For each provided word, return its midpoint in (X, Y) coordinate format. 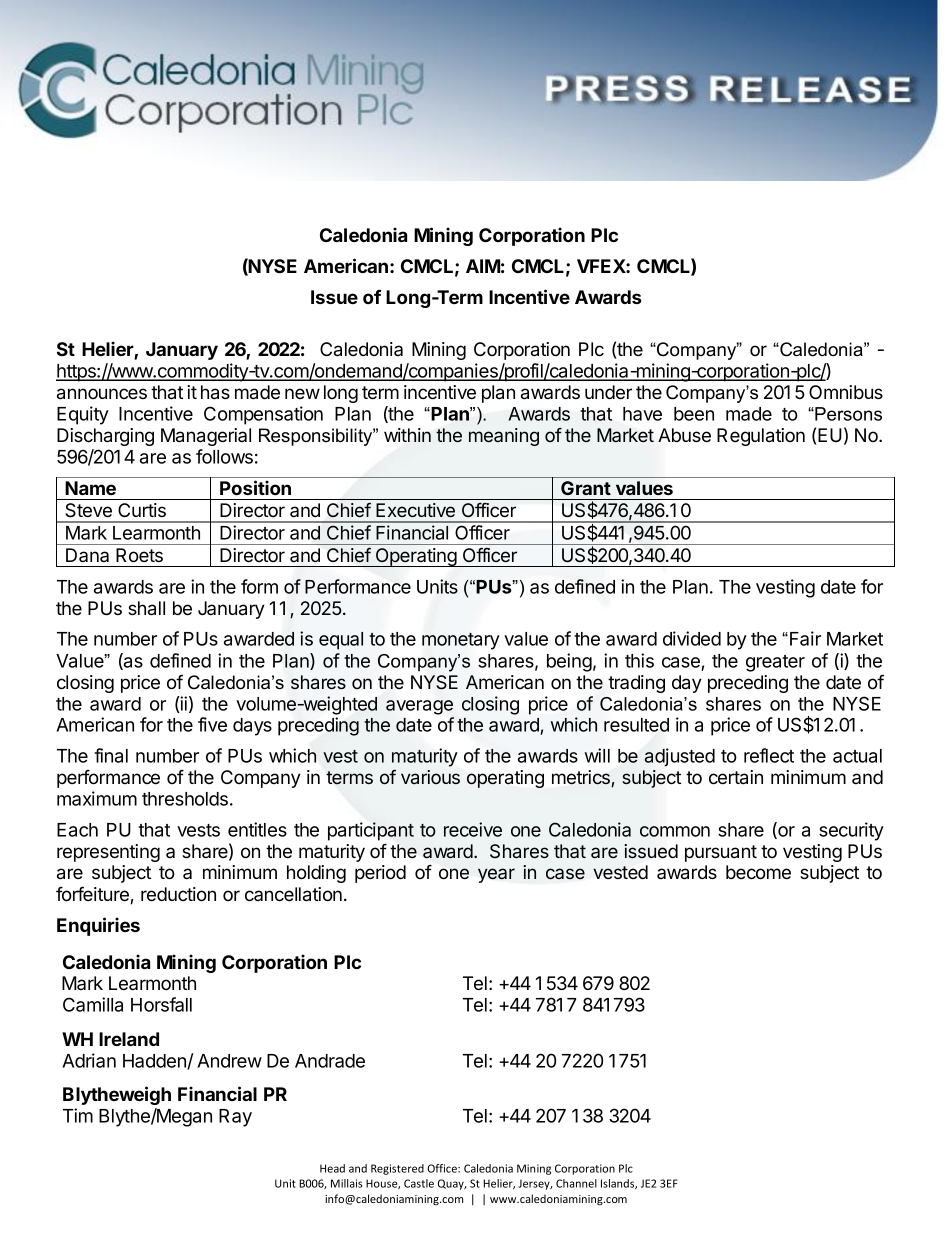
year (496, 875)
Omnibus (846, 392)
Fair (805, 638)
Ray (235, 1118)
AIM (483, 266)
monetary (461, 641)
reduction (178, 894)
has (215, 392)
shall (146, 608)
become (758, 872)
